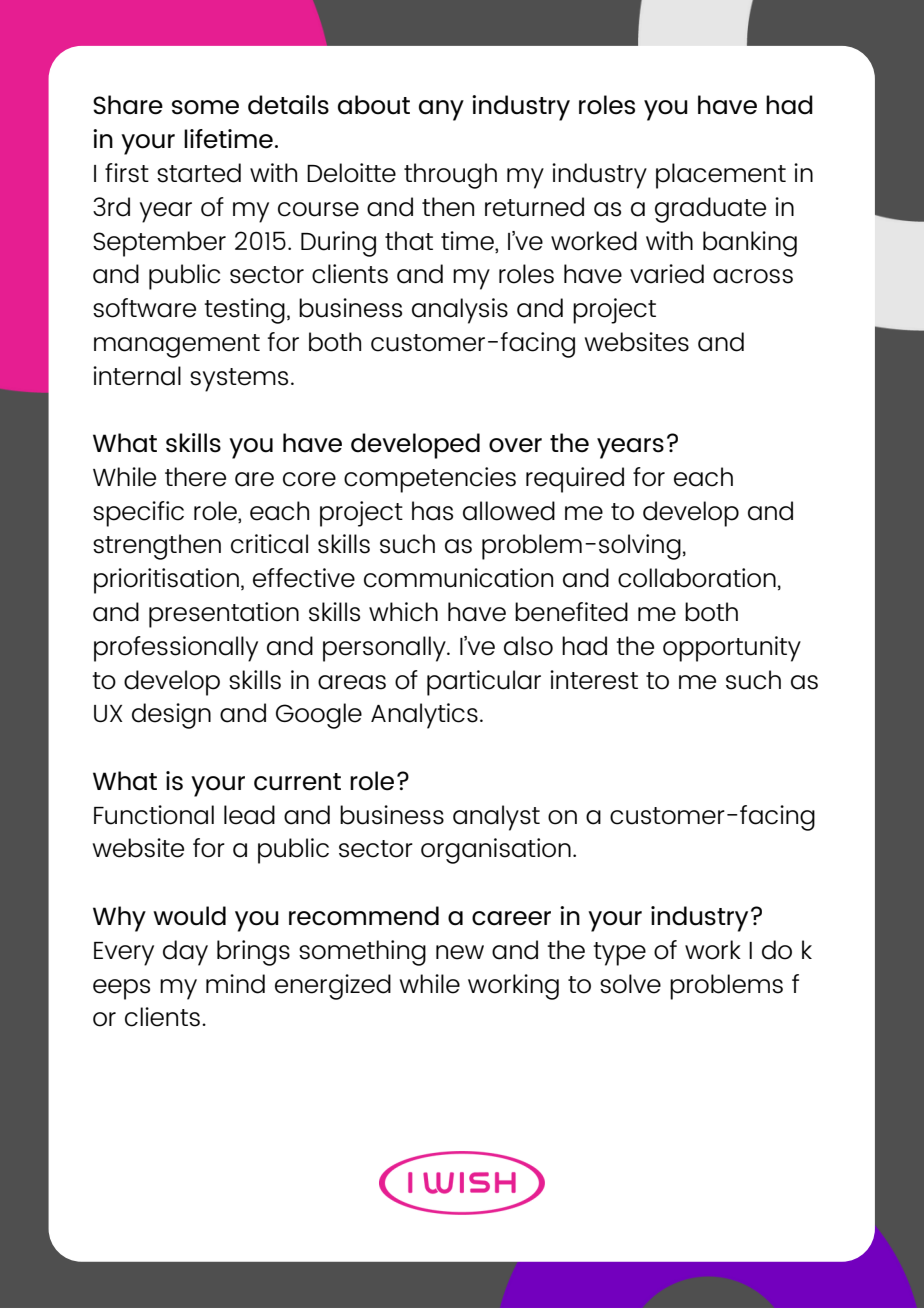 This document has width=924, height=1309. What do you see at coordinates (424, 716) in the document?
I see `Analytics` at bounding box center [424, 716].
